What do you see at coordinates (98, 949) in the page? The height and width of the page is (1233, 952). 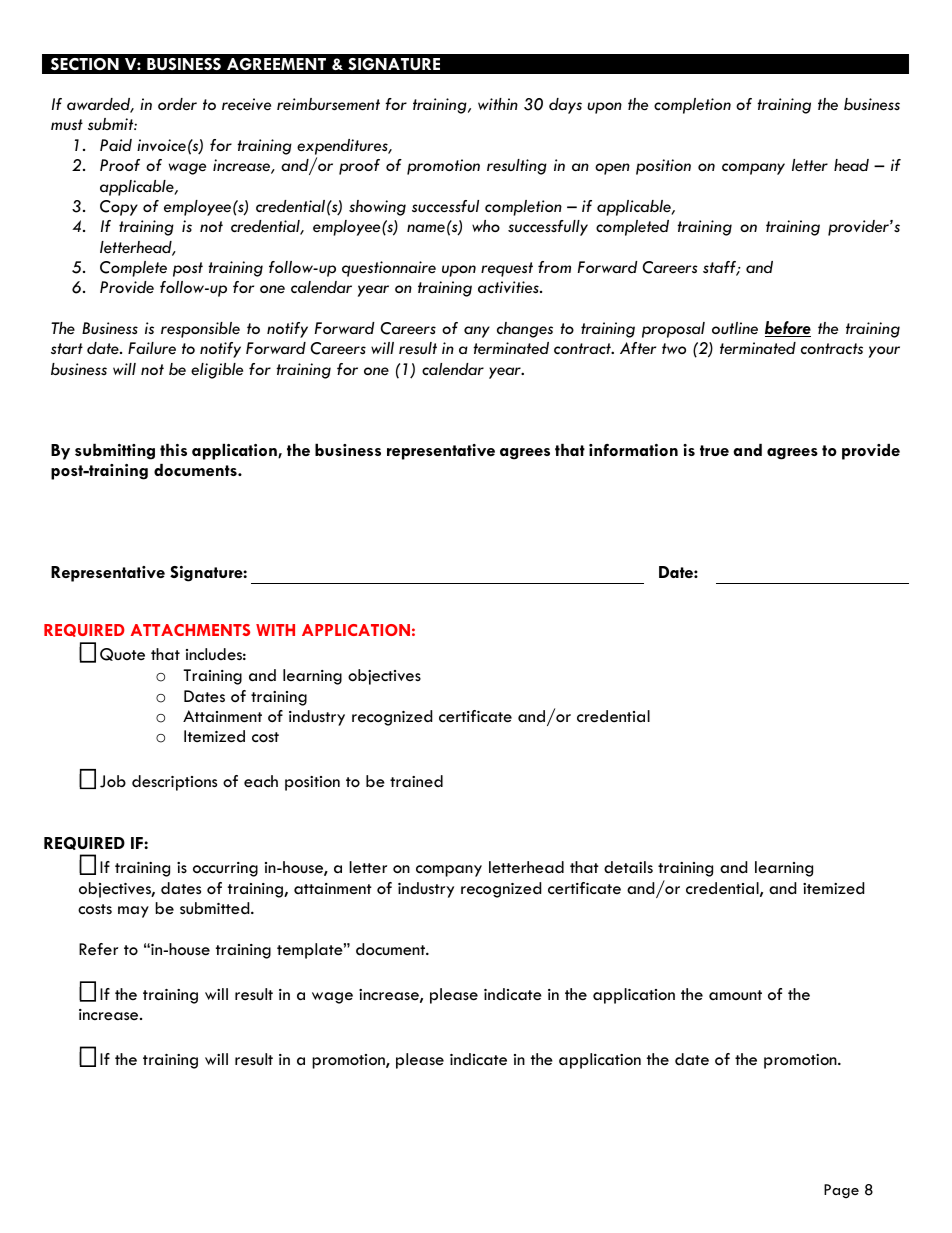 I see `Refer` at bounding box center [98, 949].
